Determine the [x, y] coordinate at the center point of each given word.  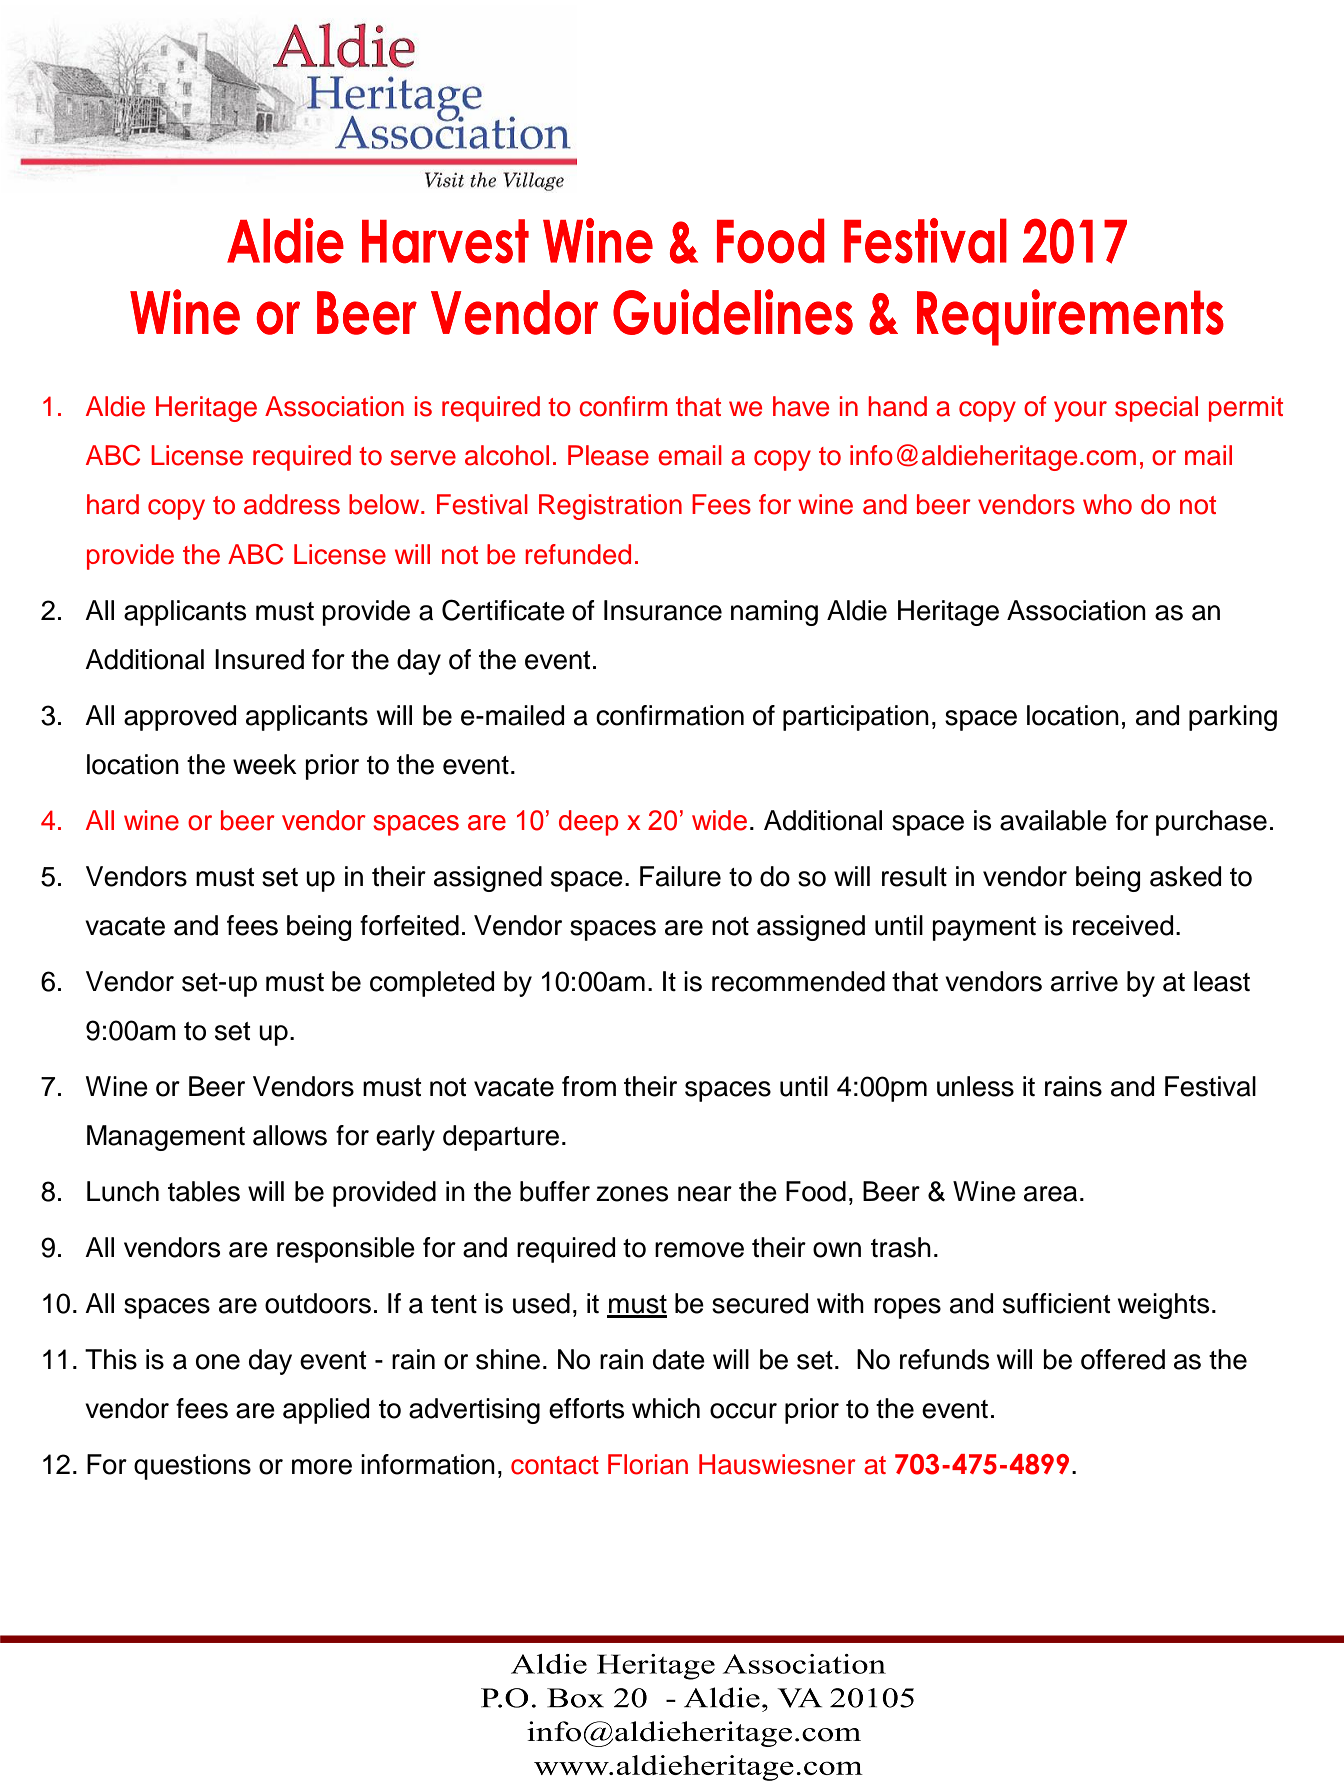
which [666, 1408]
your [1080, 411]
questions [192, 1467]
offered [1123, 1359]
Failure [680, 876]
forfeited [409, 925]
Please [608, 455]
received [1123, 925]
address [292, 504]
